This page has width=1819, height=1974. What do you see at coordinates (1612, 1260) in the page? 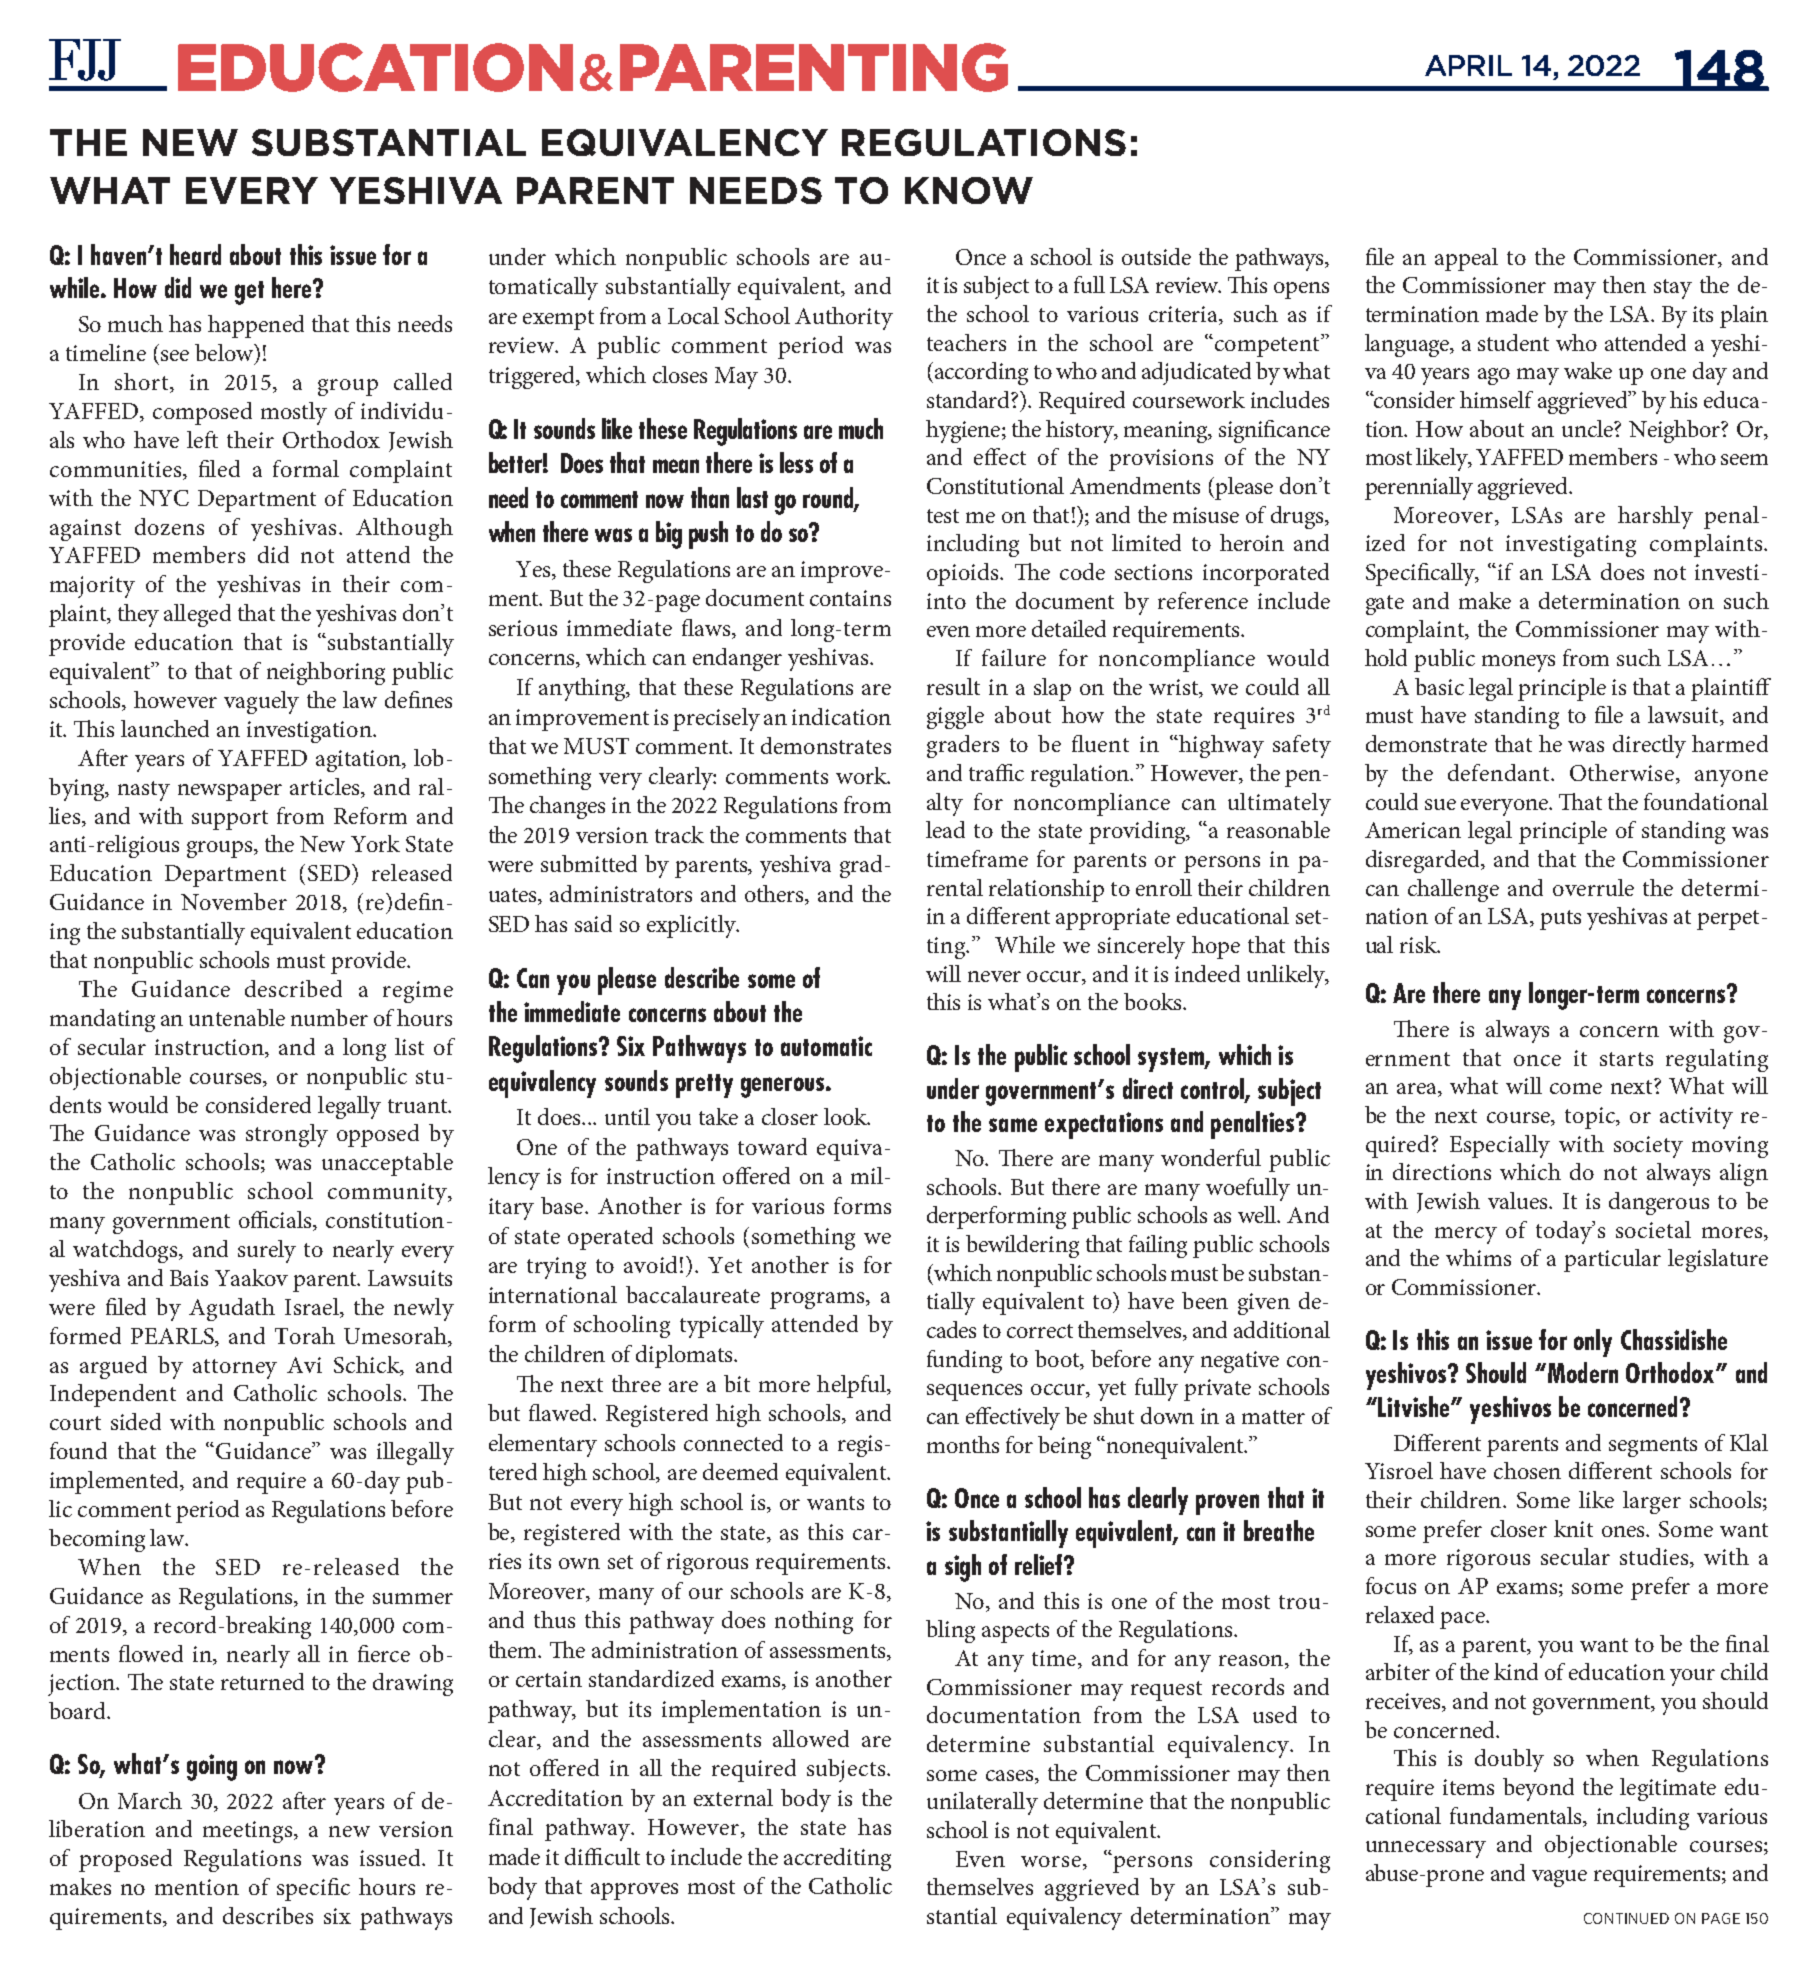
I see `particular` at bounding box center [1612, 1260].
